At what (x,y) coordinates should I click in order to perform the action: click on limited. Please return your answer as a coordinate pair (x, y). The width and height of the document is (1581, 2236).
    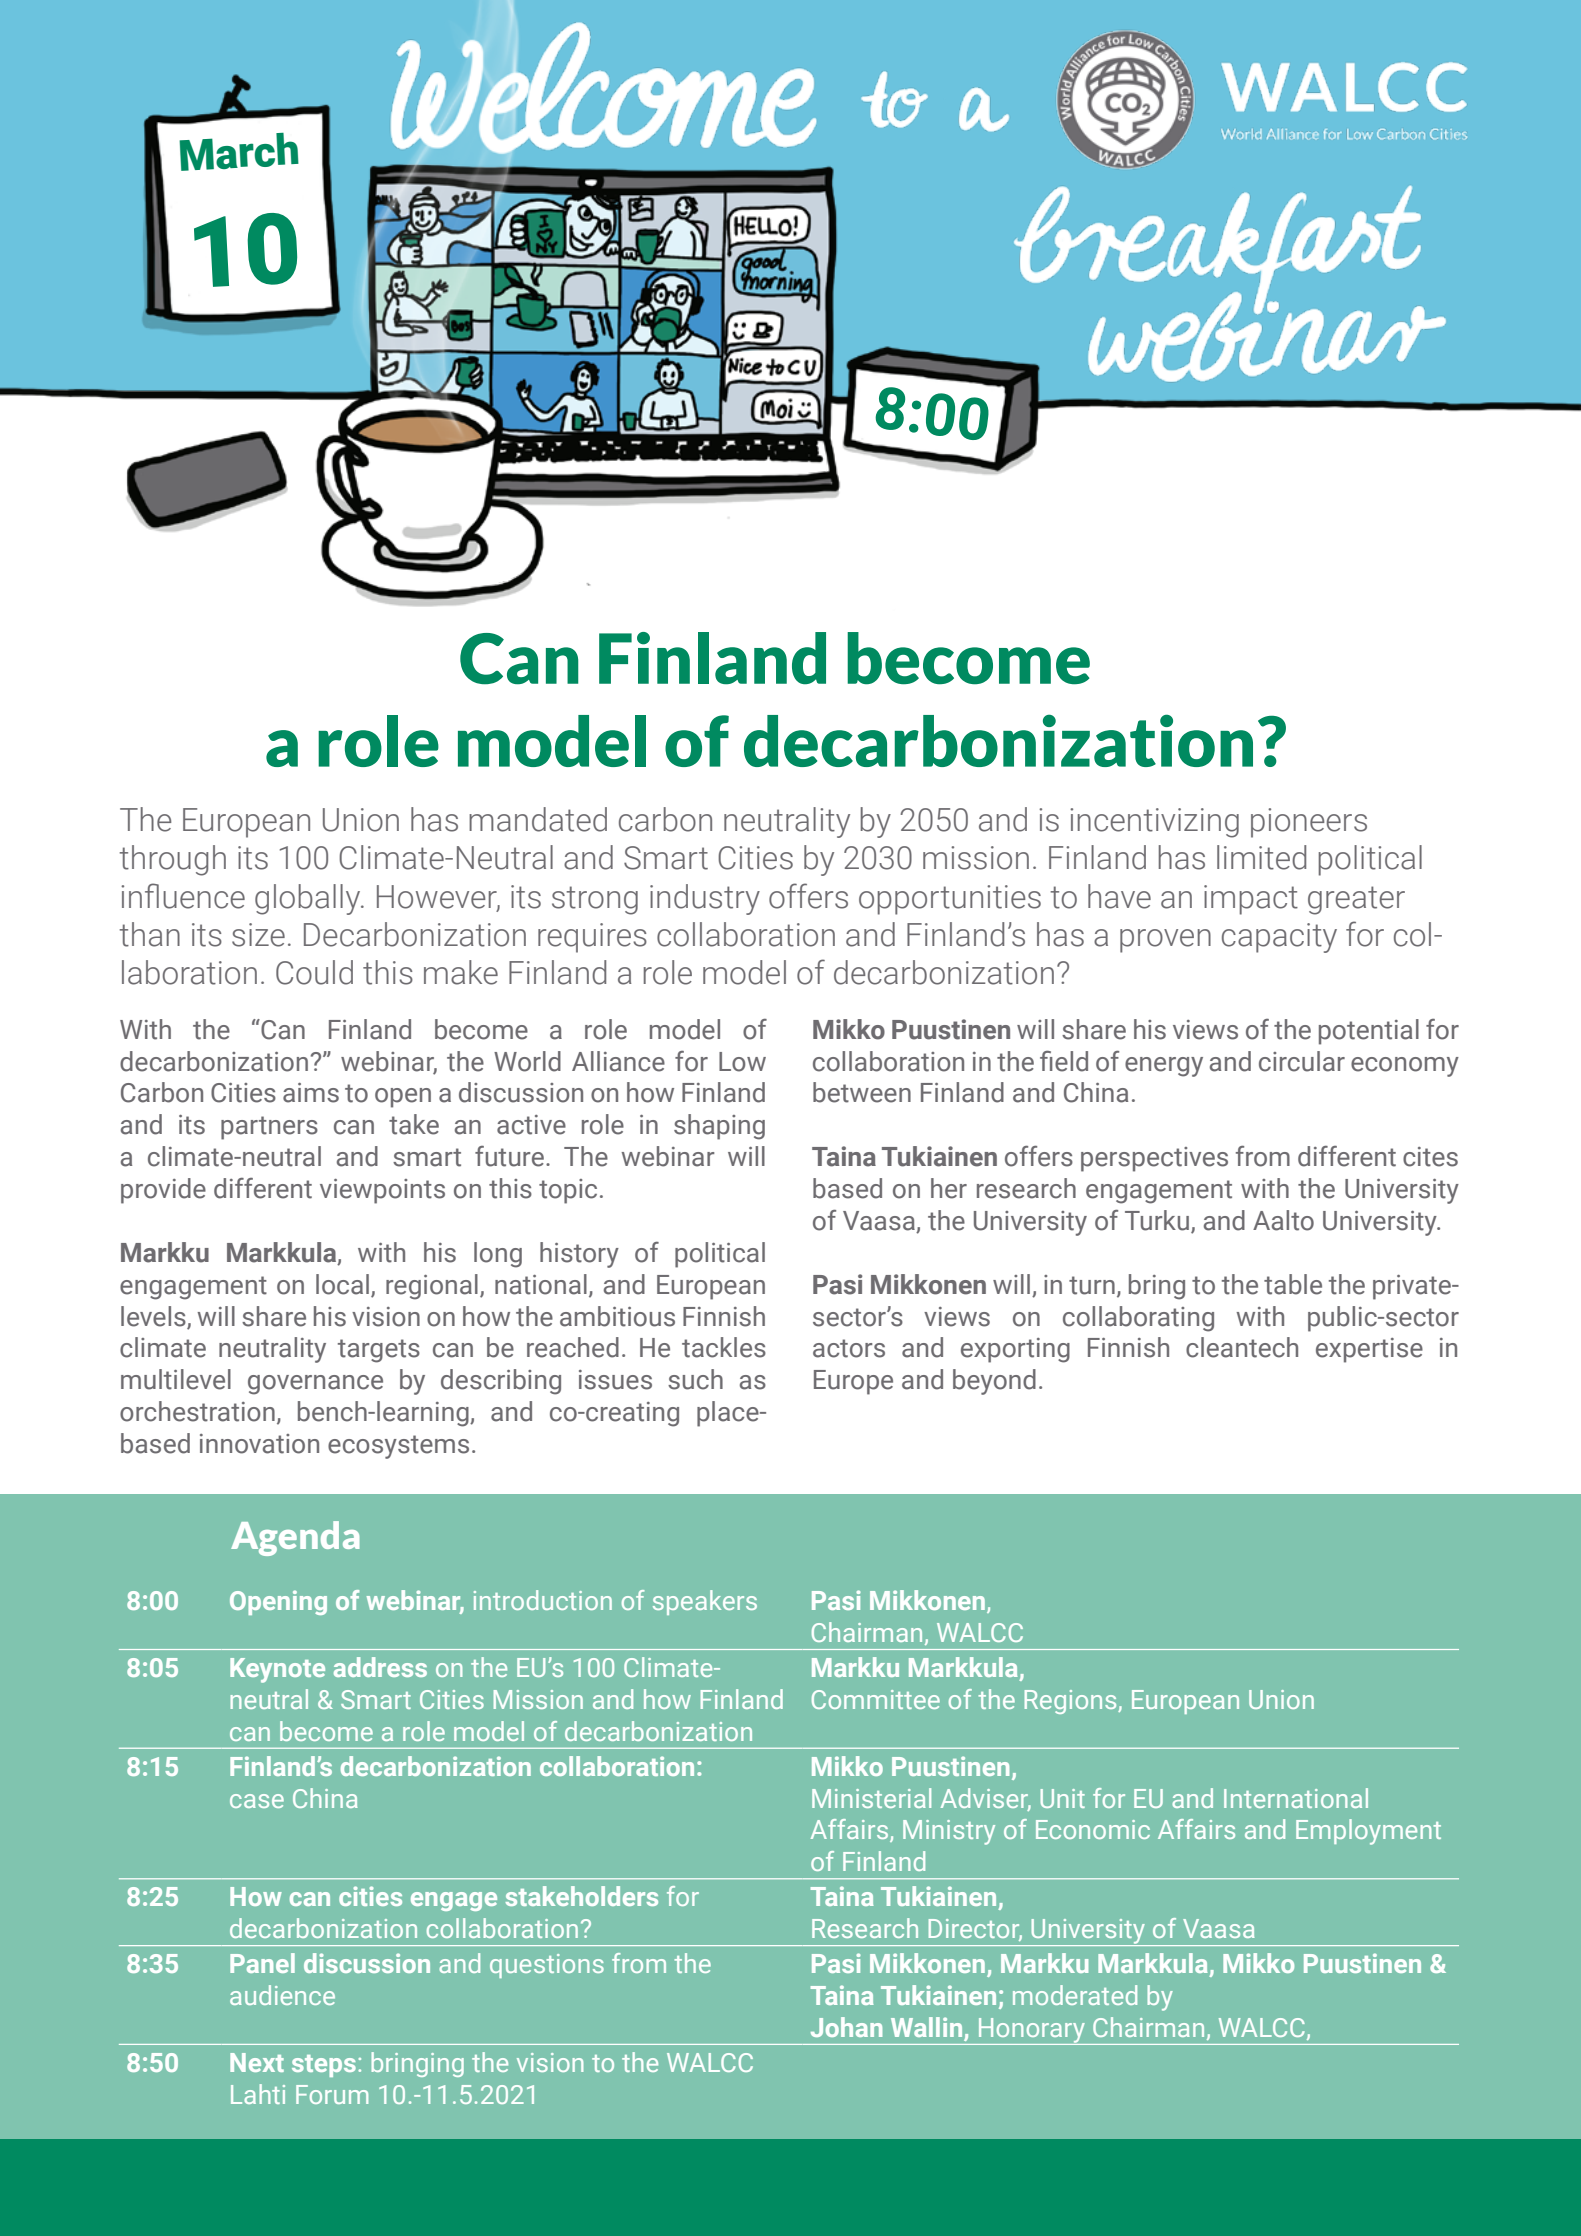
    Looking at the image, I should click on (1261, 857).
